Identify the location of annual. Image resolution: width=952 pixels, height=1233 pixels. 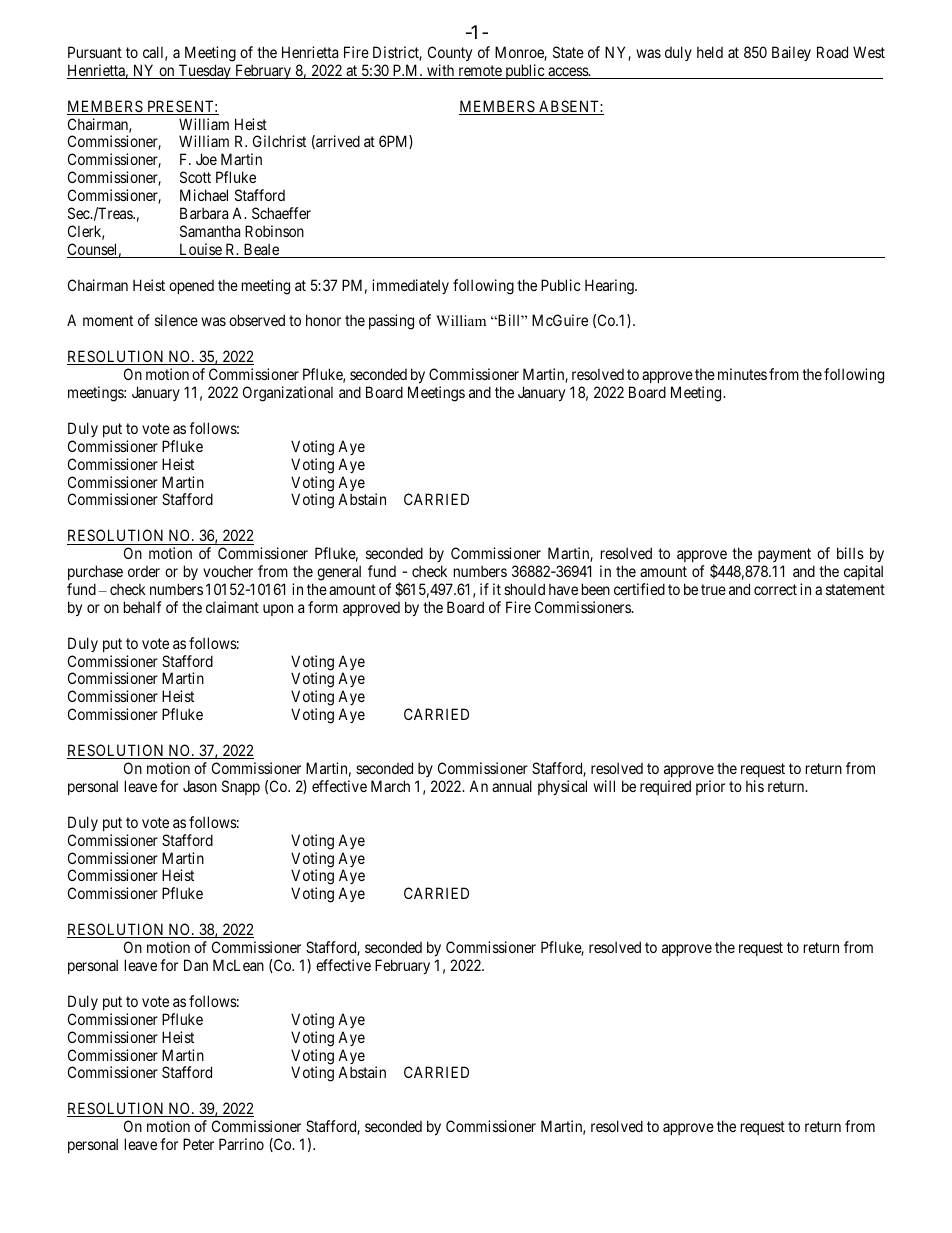
(512, 786).
